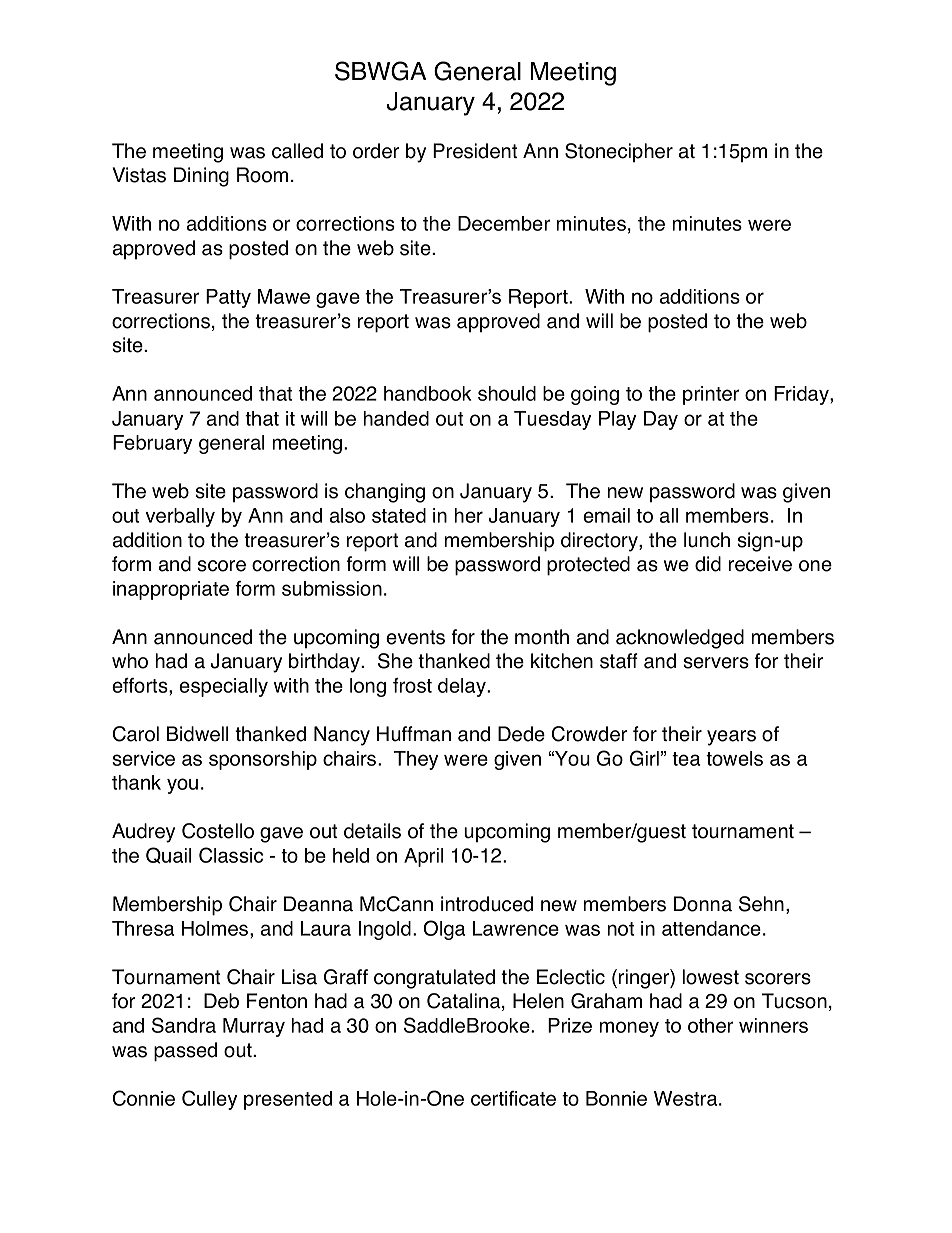  Describe the element at coordinates (201, 177) in the screenshot. I see `Dining` at that location.
